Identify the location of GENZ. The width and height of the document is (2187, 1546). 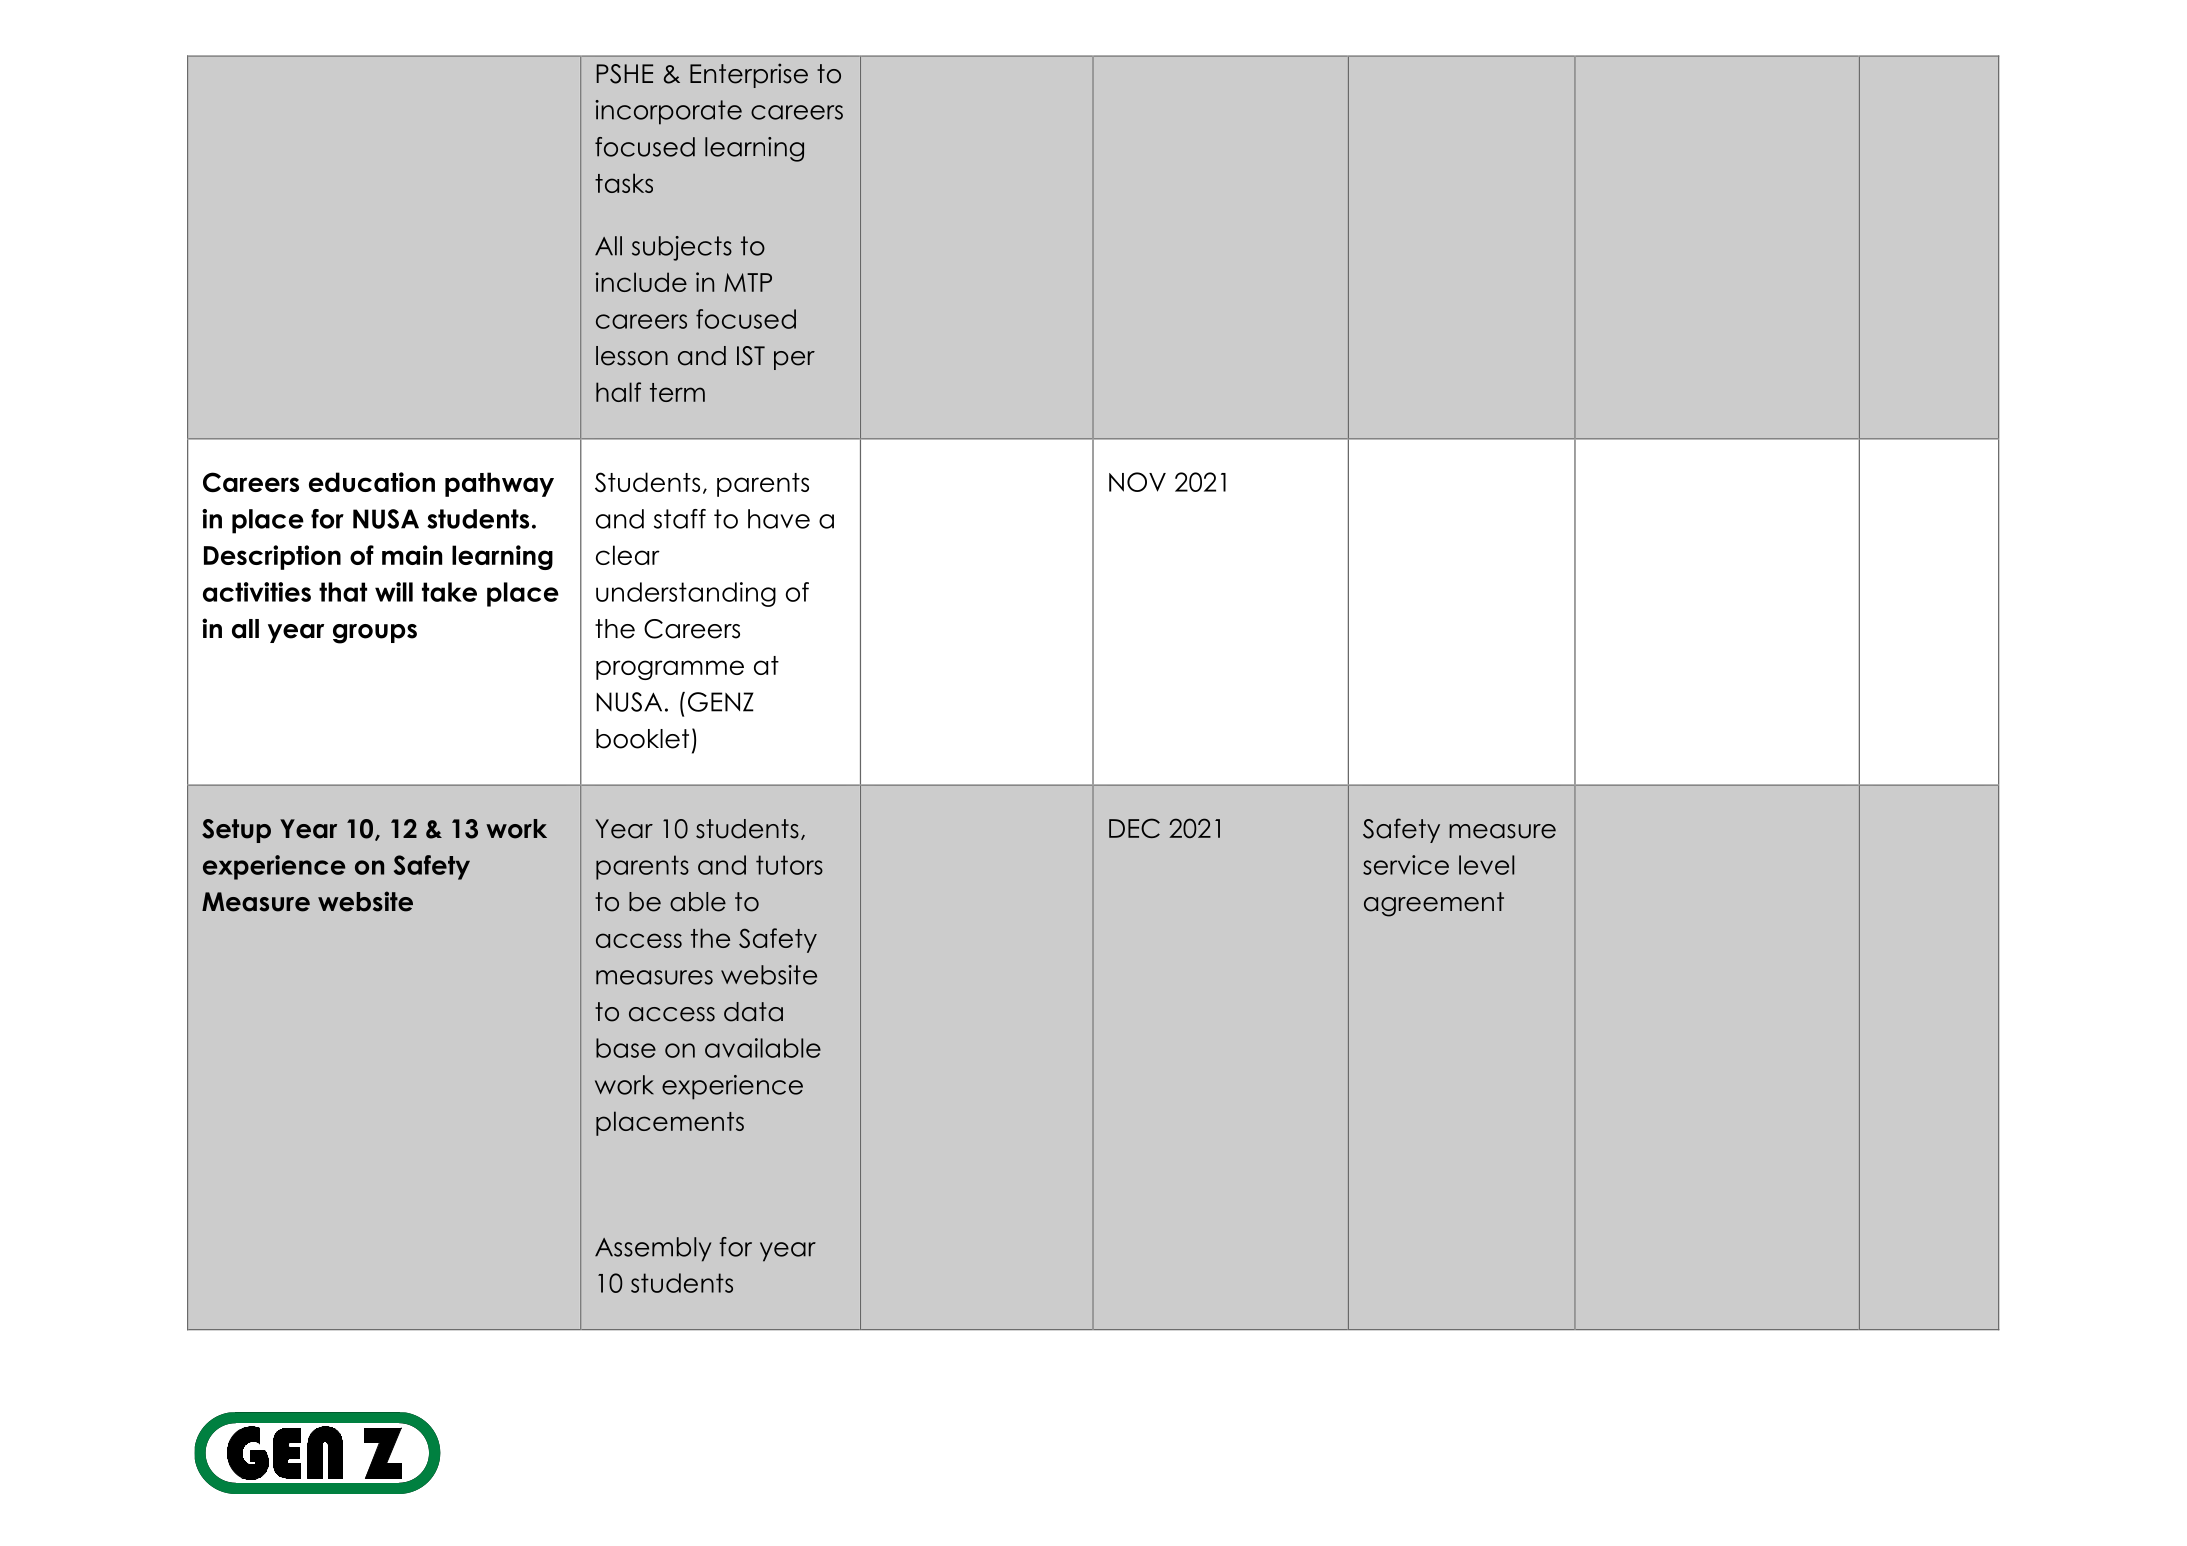
(721, 702).
